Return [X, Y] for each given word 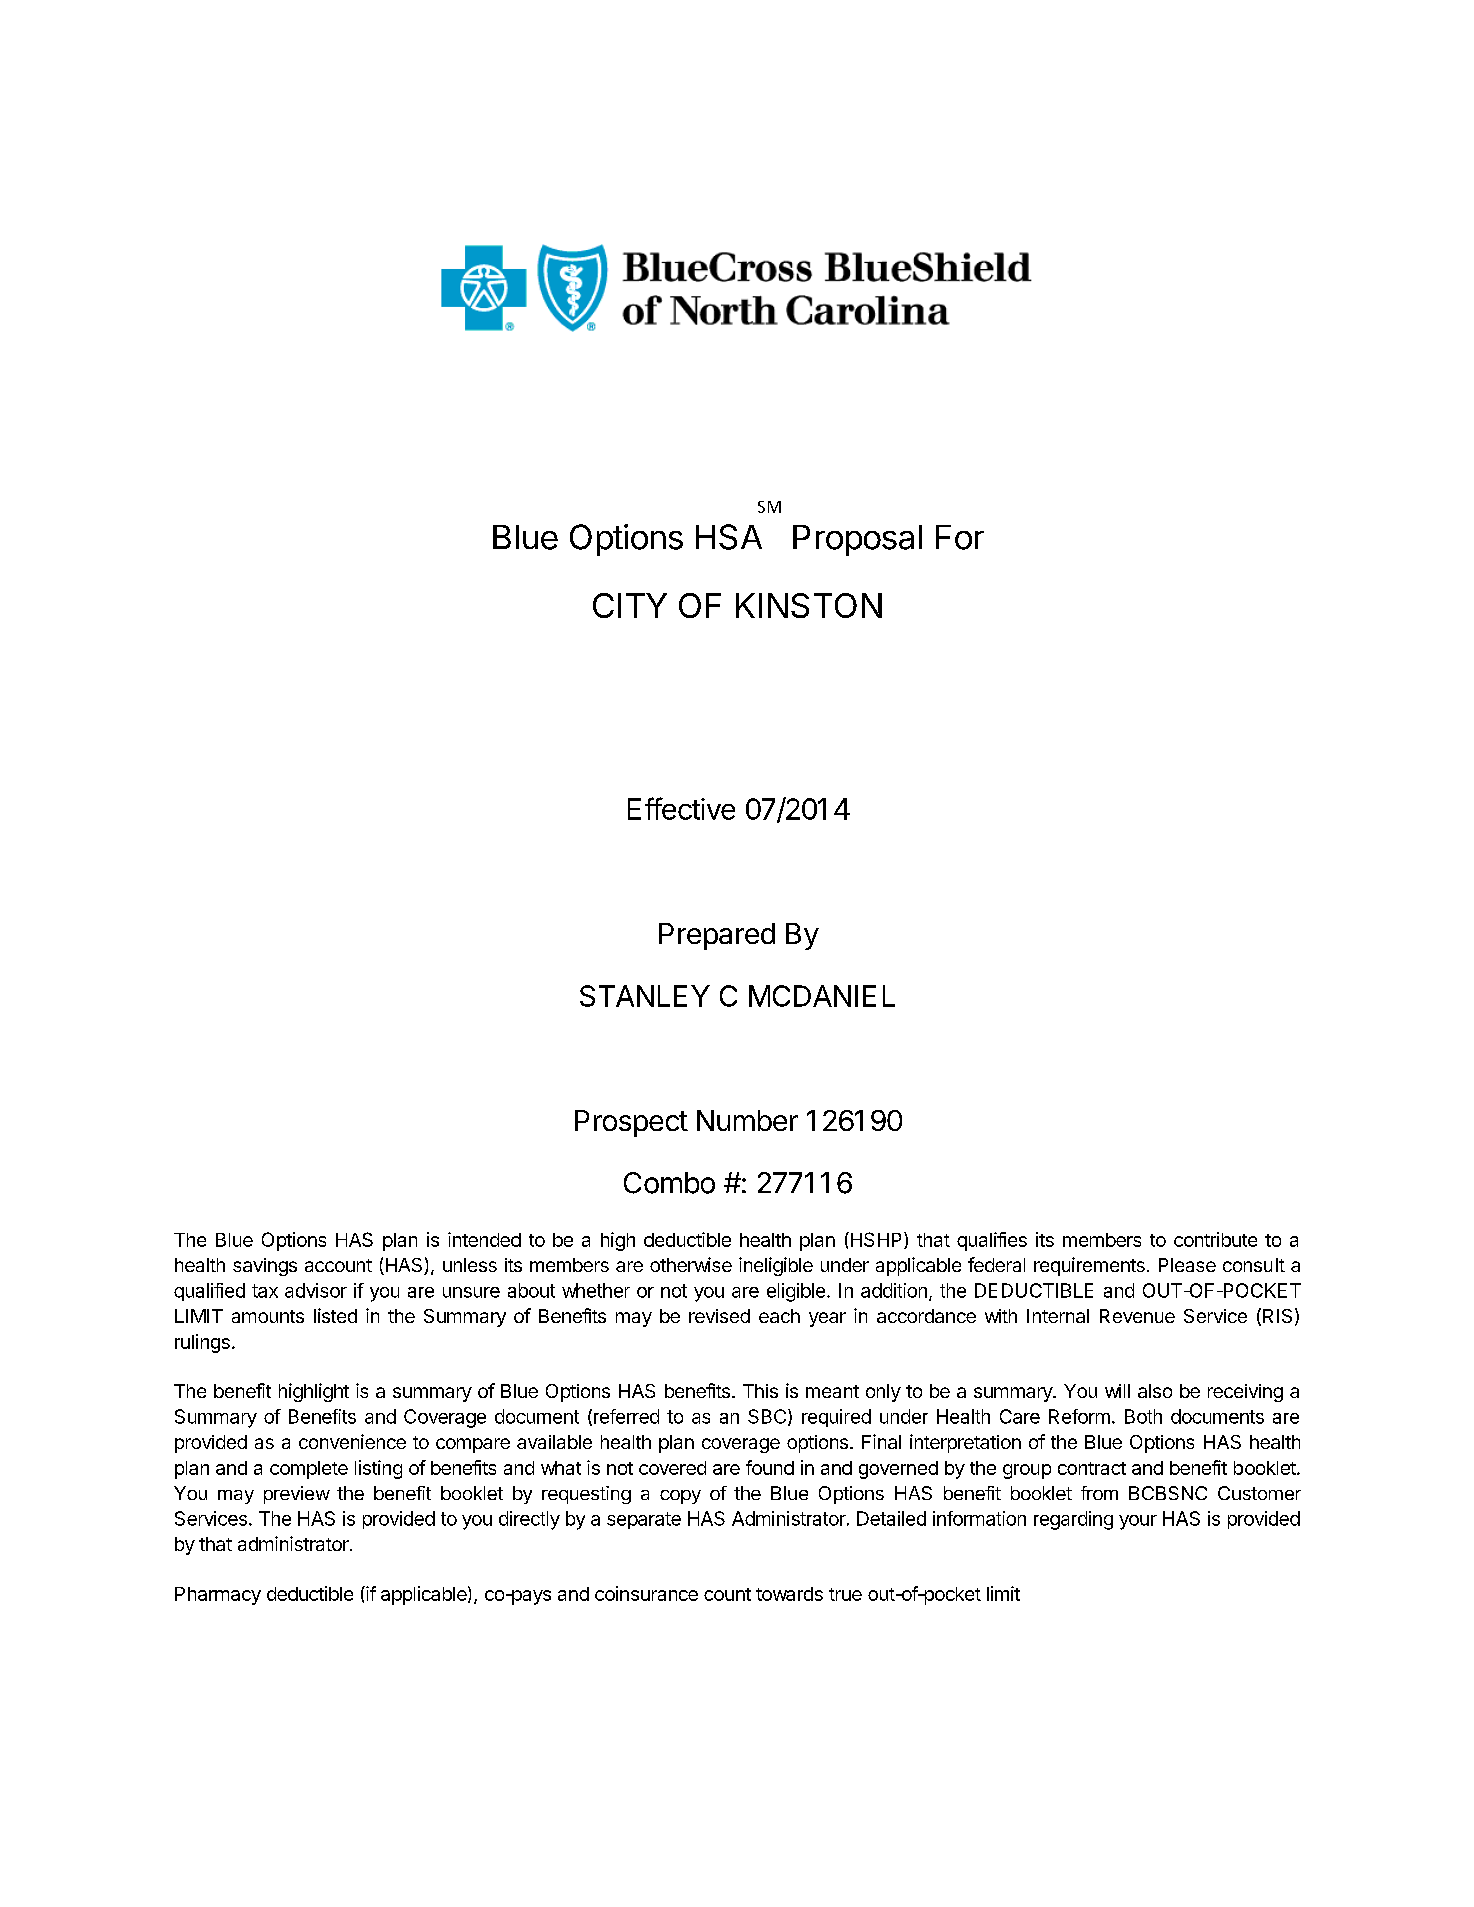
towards [789, 1594]
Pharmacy [218, 1596]
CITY [630, 605]
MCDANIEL [822, 996]
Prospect [631, 1123]
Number [747, 1120]
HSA [729, 537]
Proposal [857, 540]
